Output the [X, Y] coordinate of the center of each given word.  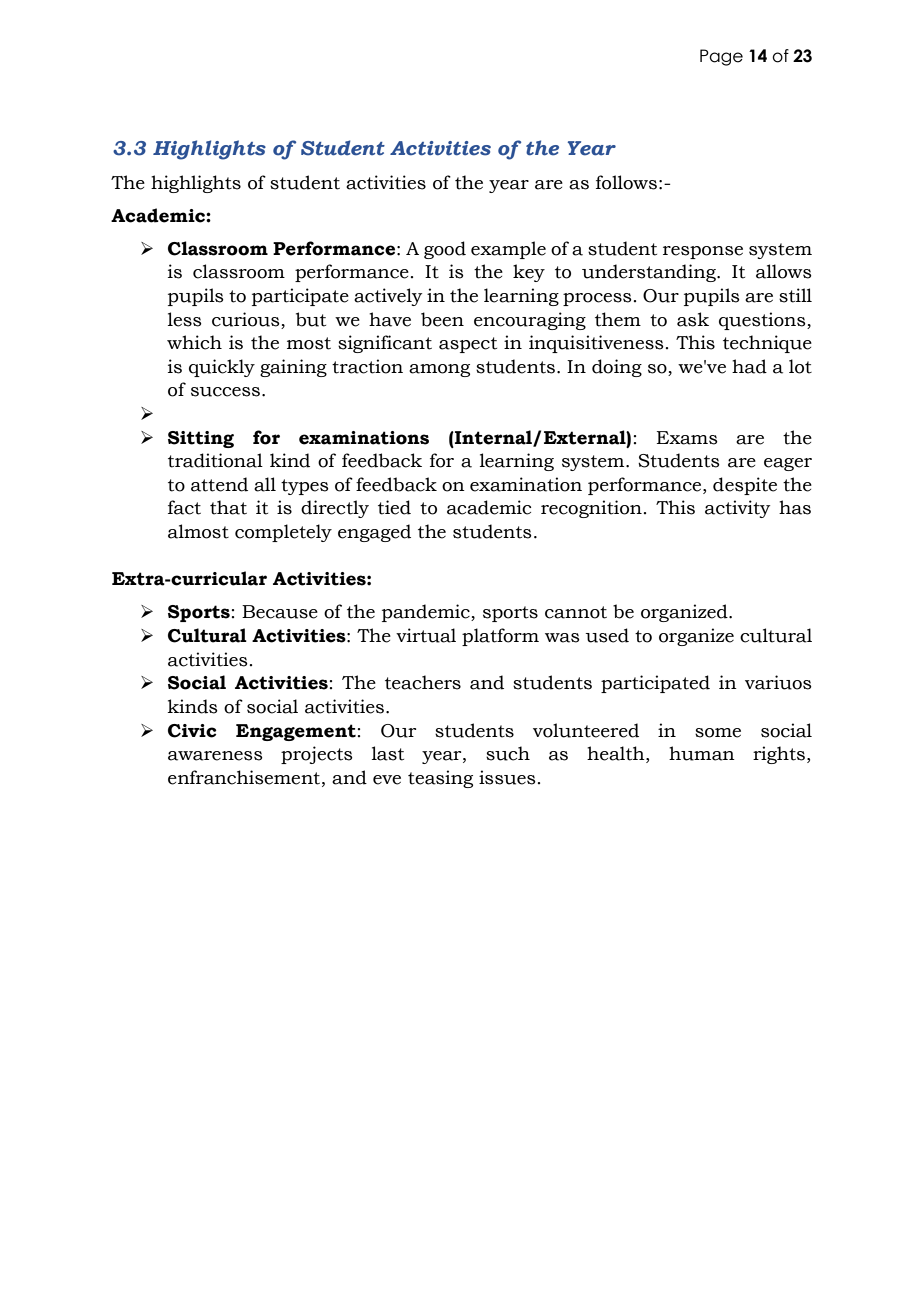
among [439, 370]
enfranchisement [245, 777]
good [445, 250]
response [703, 252]
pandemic [427, 613]
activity [737, 509]
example [508, 250]
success [225, 392]
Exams [687, 438]
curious [246, 319]
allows [784, 271]
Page [721, 57]
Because [280, 612]
